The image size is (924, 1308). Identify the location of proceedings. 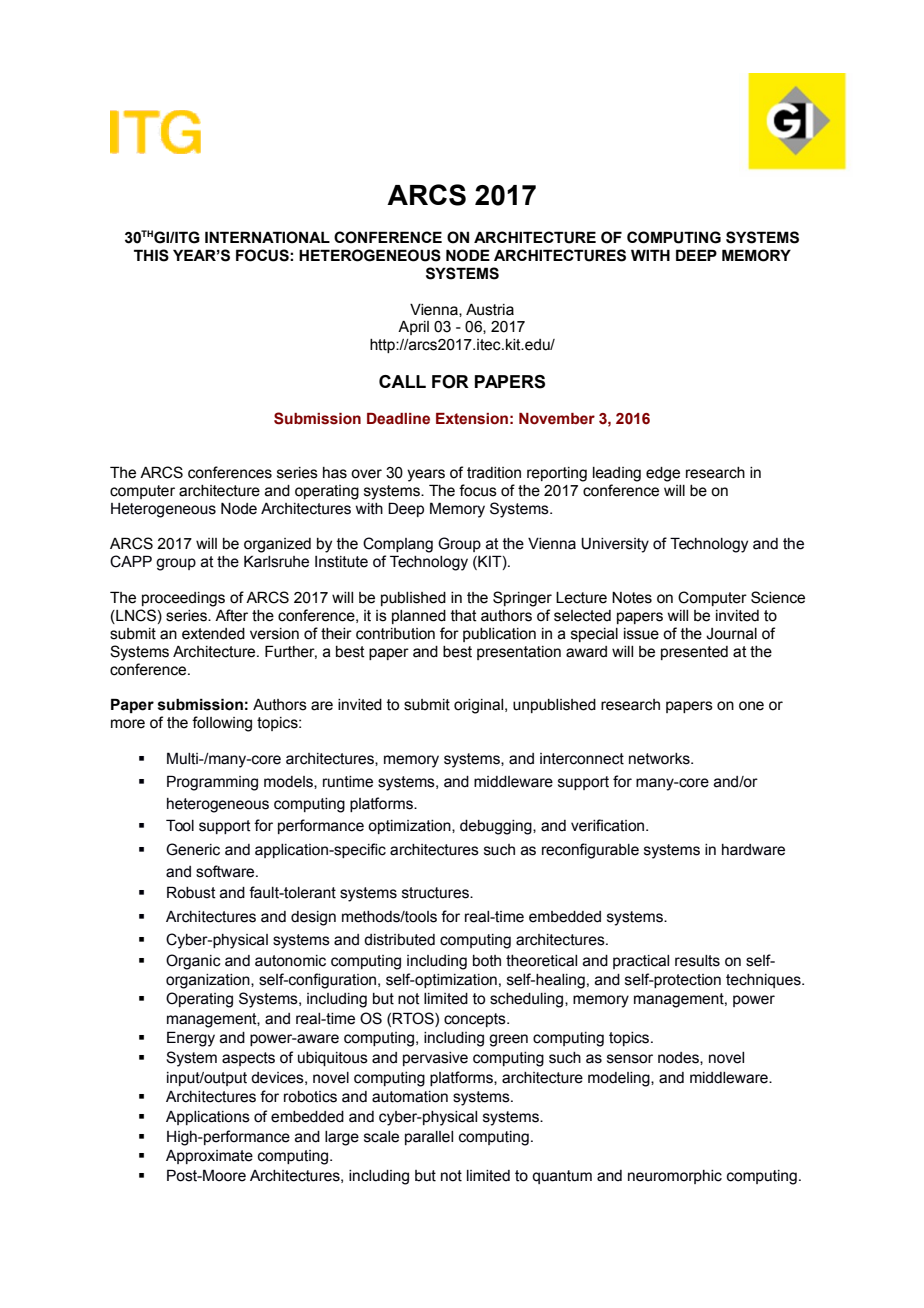
(183, 599).
